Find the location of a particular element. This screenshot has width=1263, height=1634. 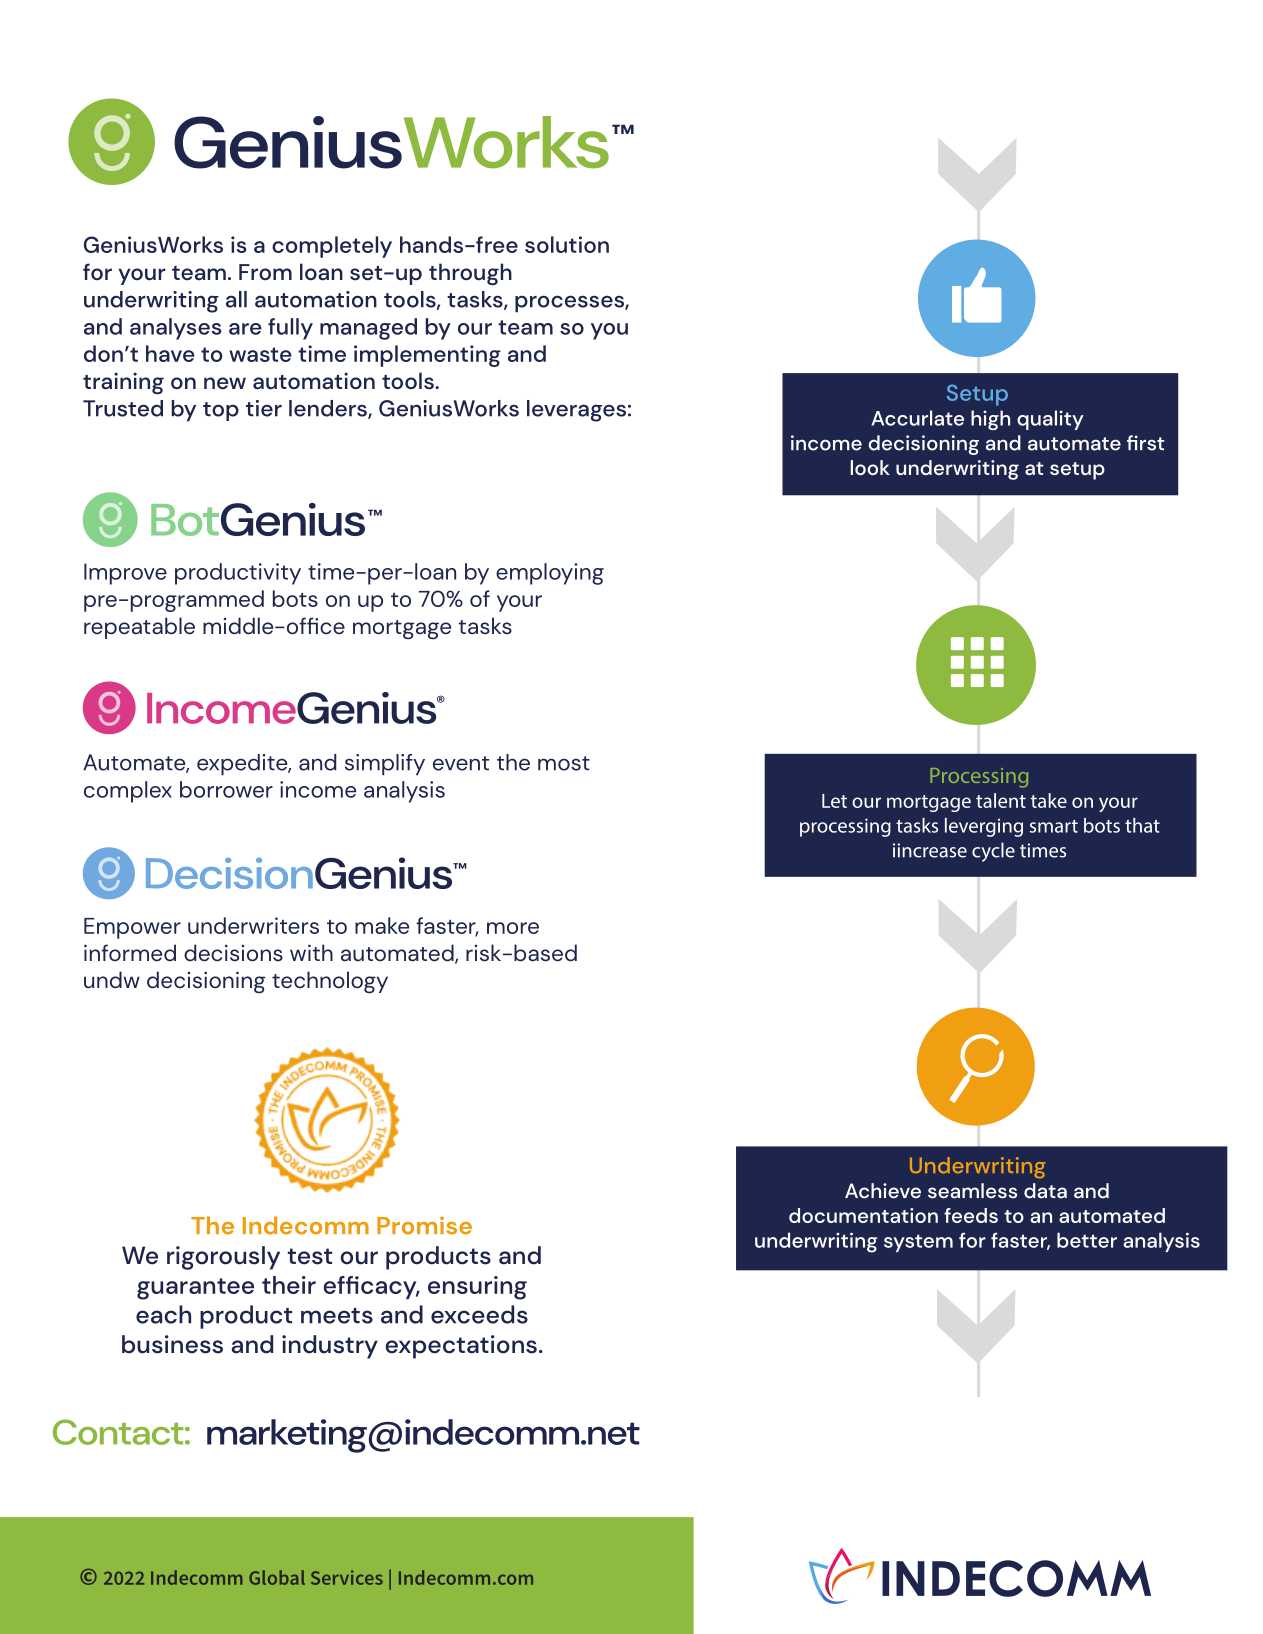

meets is located at coordinates (337, 1316).
